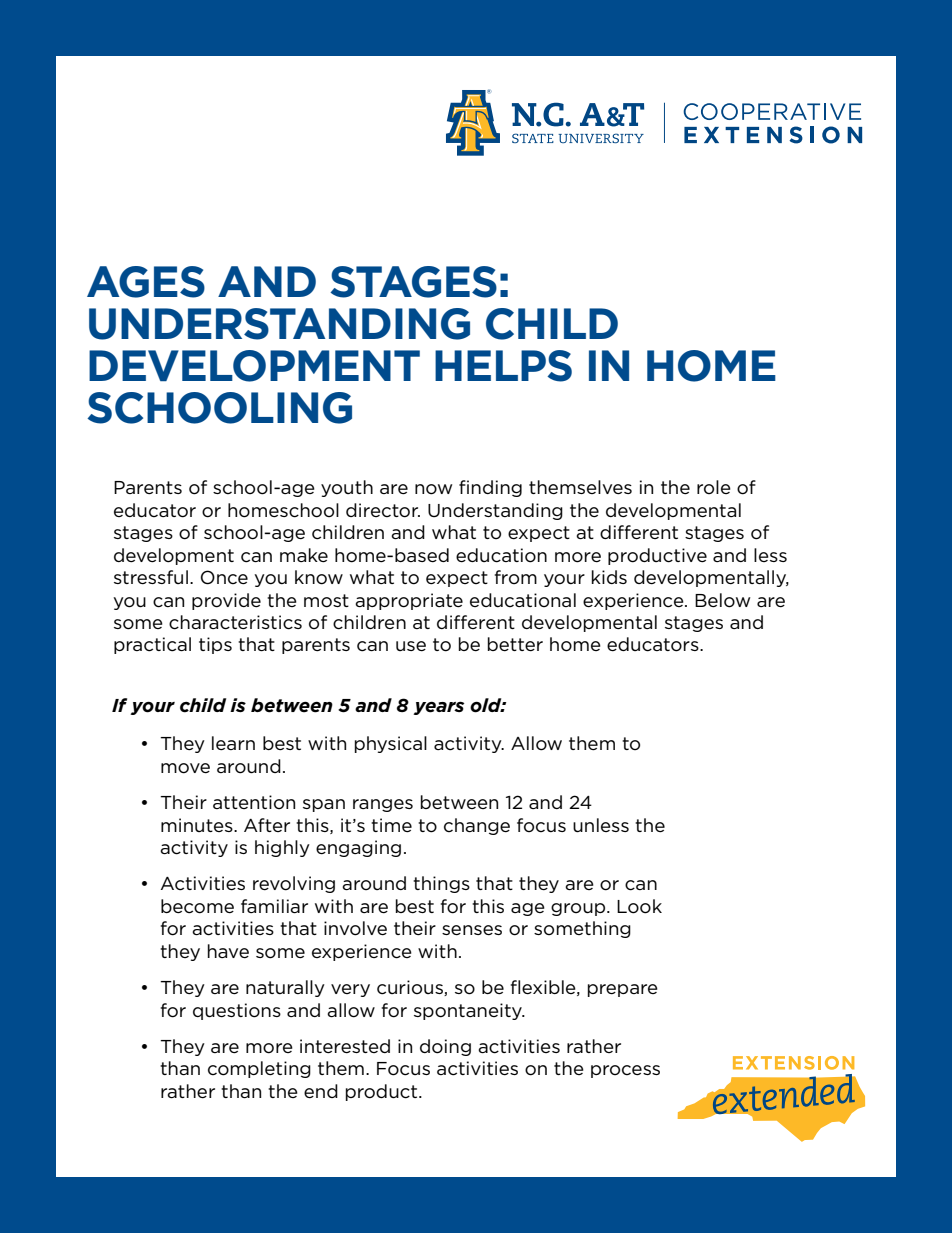 This image has height=1233, width=952. I want to click on Look, so click(639, 906).
